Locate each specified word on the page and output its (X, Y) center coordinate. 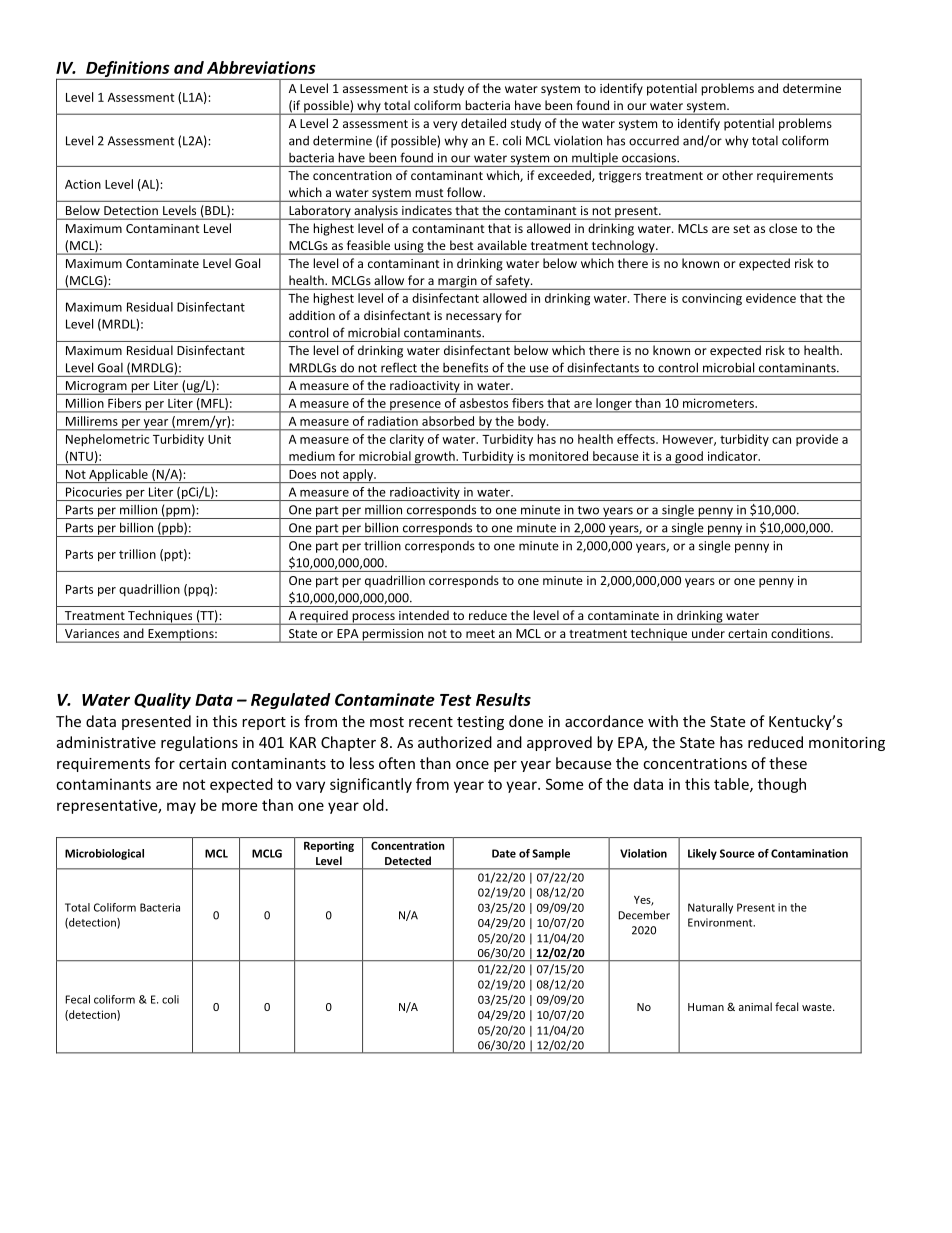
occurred (654, 141)
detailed (483, 123)
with (663, 721)
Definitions (128, 70)
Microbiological (104, 854)
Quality (162, 701)
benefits (465, 367)
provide (817, 440)
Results (503, 699)
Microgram (96, 388)
